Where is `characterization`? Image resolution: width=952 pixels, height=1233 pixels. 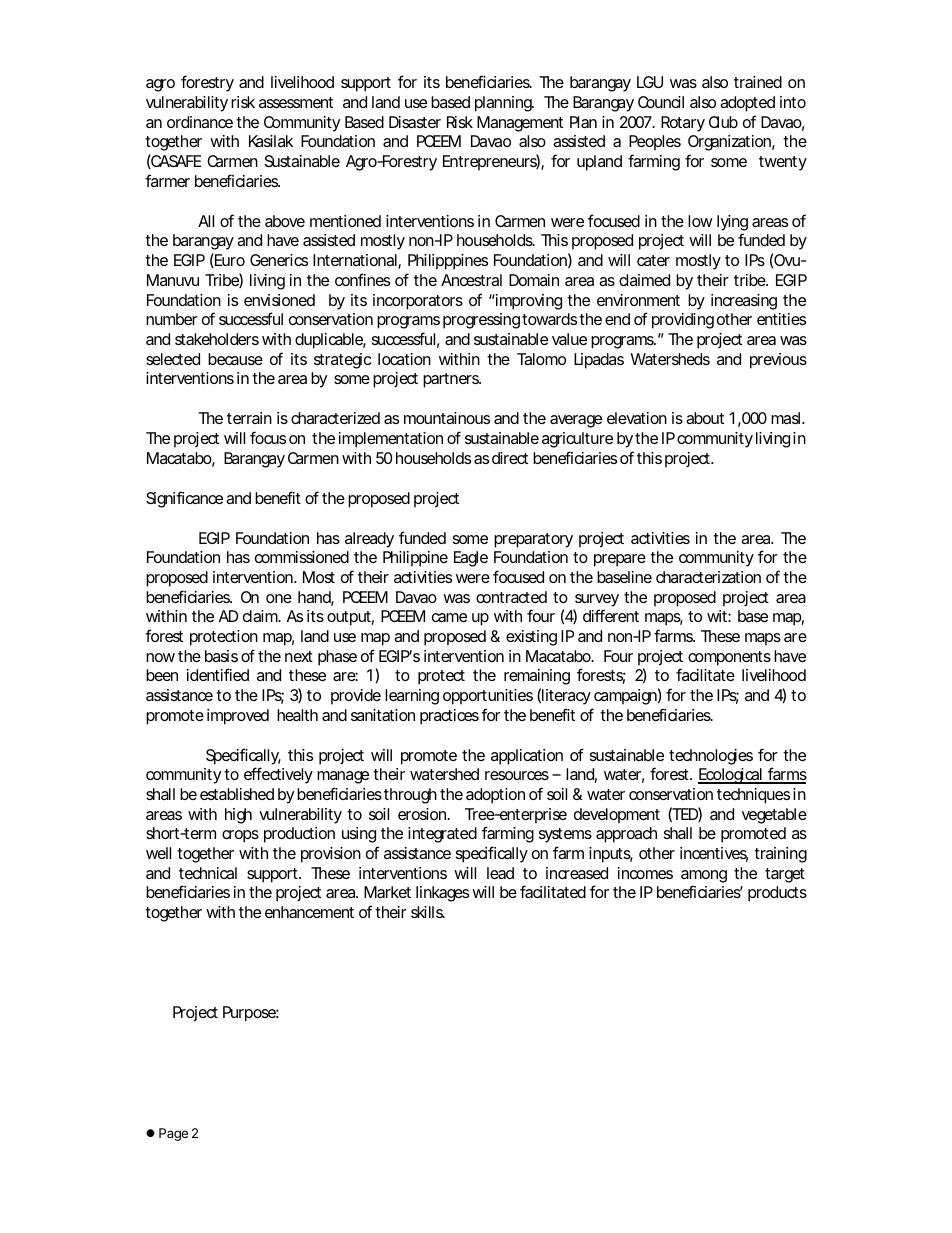
characterization is located at coordinates (708, 577).
